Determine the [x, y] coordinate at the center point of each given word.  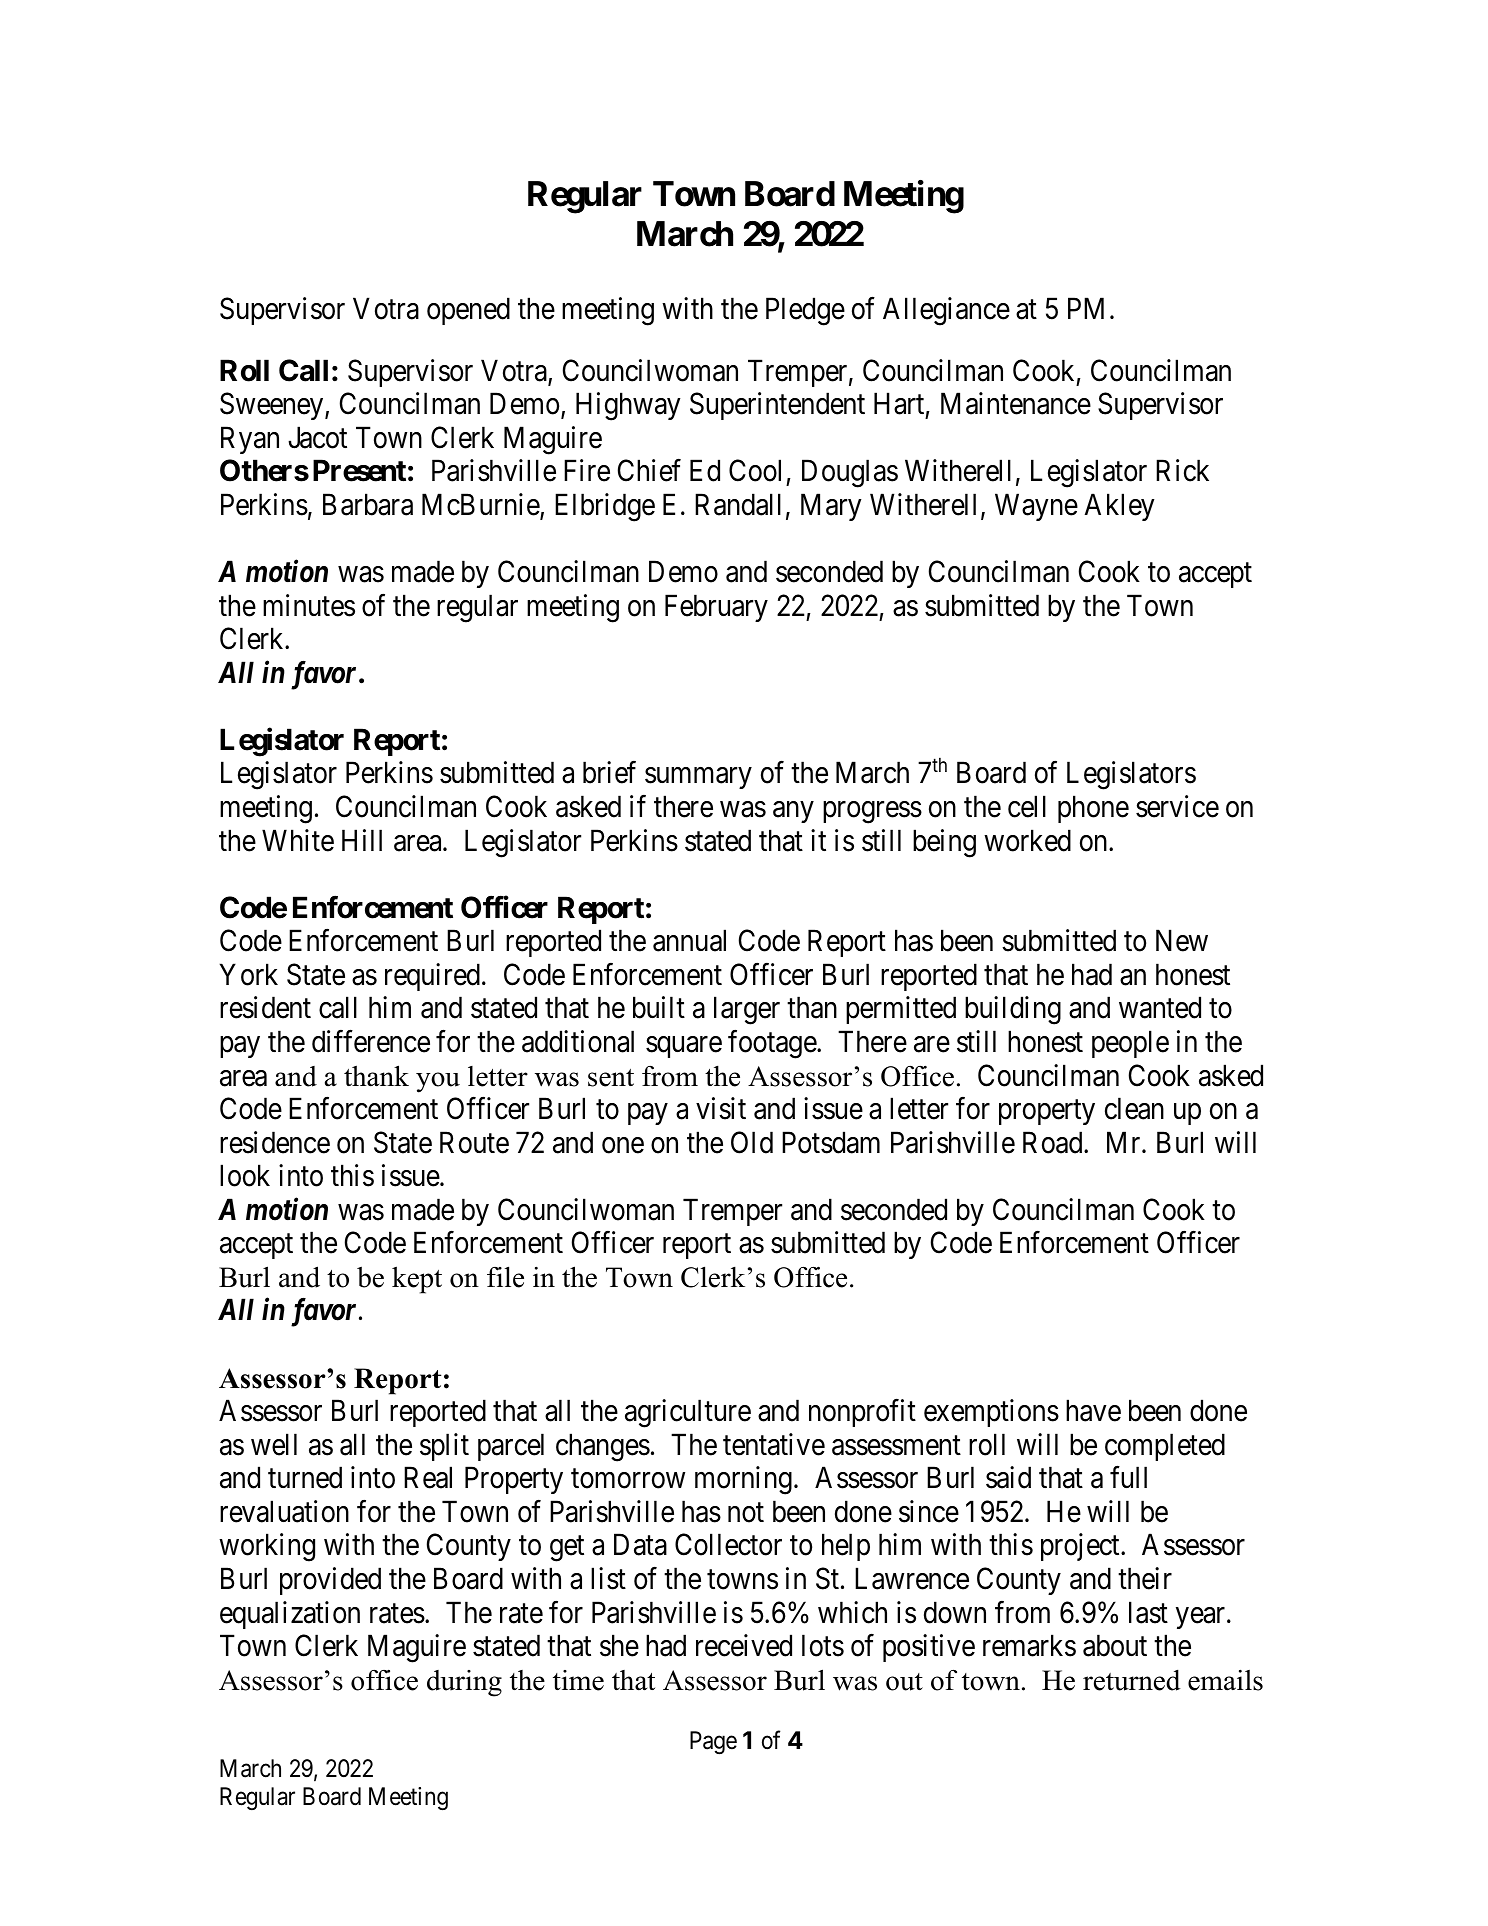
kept [417, 1280]
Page [713, 1743]
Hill [362, 840]
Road [1054, 1142]
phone [1093, 809]
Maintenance [1016, 403]
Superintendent [777, 406]
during [464, 1683]
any [793, 812]
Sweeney [273, 406]
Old [752, 1142]
